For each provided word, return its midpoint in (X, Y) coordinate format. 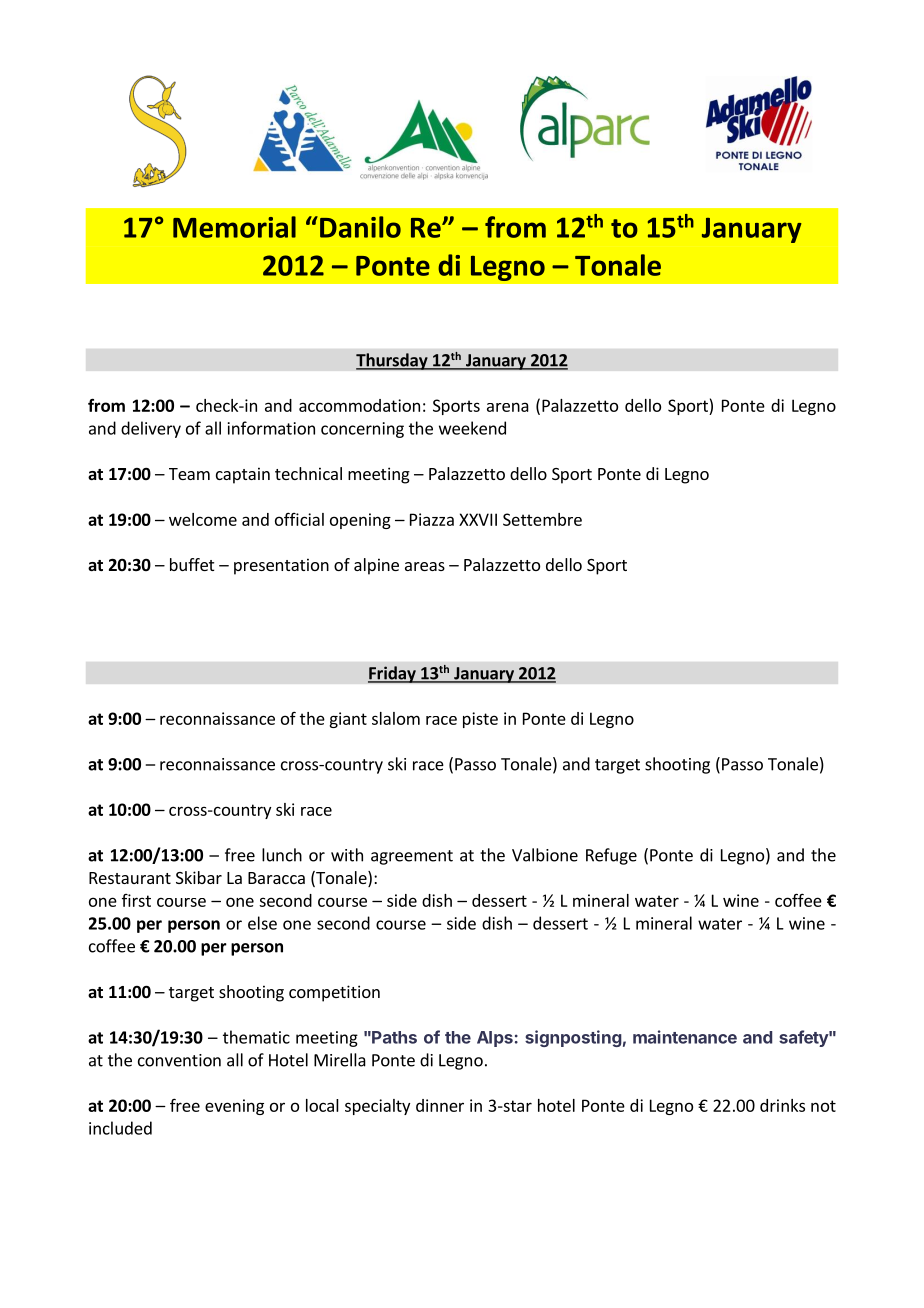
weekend (472, 428)
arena (508, 407)
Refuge (611, 856)
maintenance (685, 1037)
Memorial (234, 227)
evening (234, 1107)
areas (425, 566)
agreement (412, 857)
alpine (376, 566)
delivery (151, 429)
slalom (396, 718)
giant (348, 720)
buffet (192, 564)
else (262, 923)
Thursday (393, 361)
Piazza (432, 519)
